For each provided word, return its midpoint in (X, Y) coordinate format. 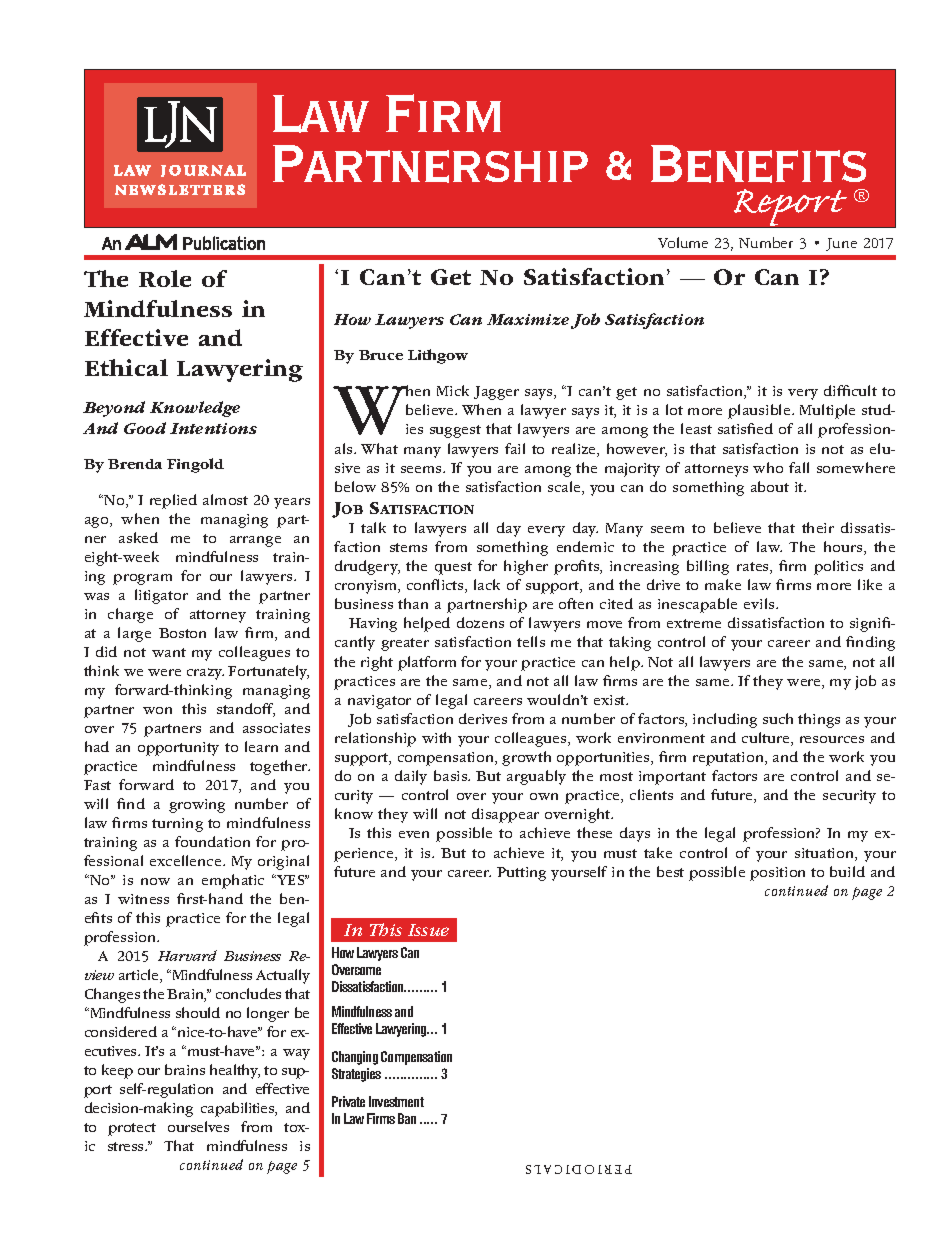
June (841, 244)
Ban (407, 1118)
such (778, 718)
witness (143, 899)
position (777, 874)
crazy (205, 674)
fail (515, 448)
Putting (521, 874)
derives (483, 718)
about (770, 486)
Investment (396, 1101)
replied (173, 501)
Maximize (528, 319)
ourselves (198, 1126)
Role (165, 278)
